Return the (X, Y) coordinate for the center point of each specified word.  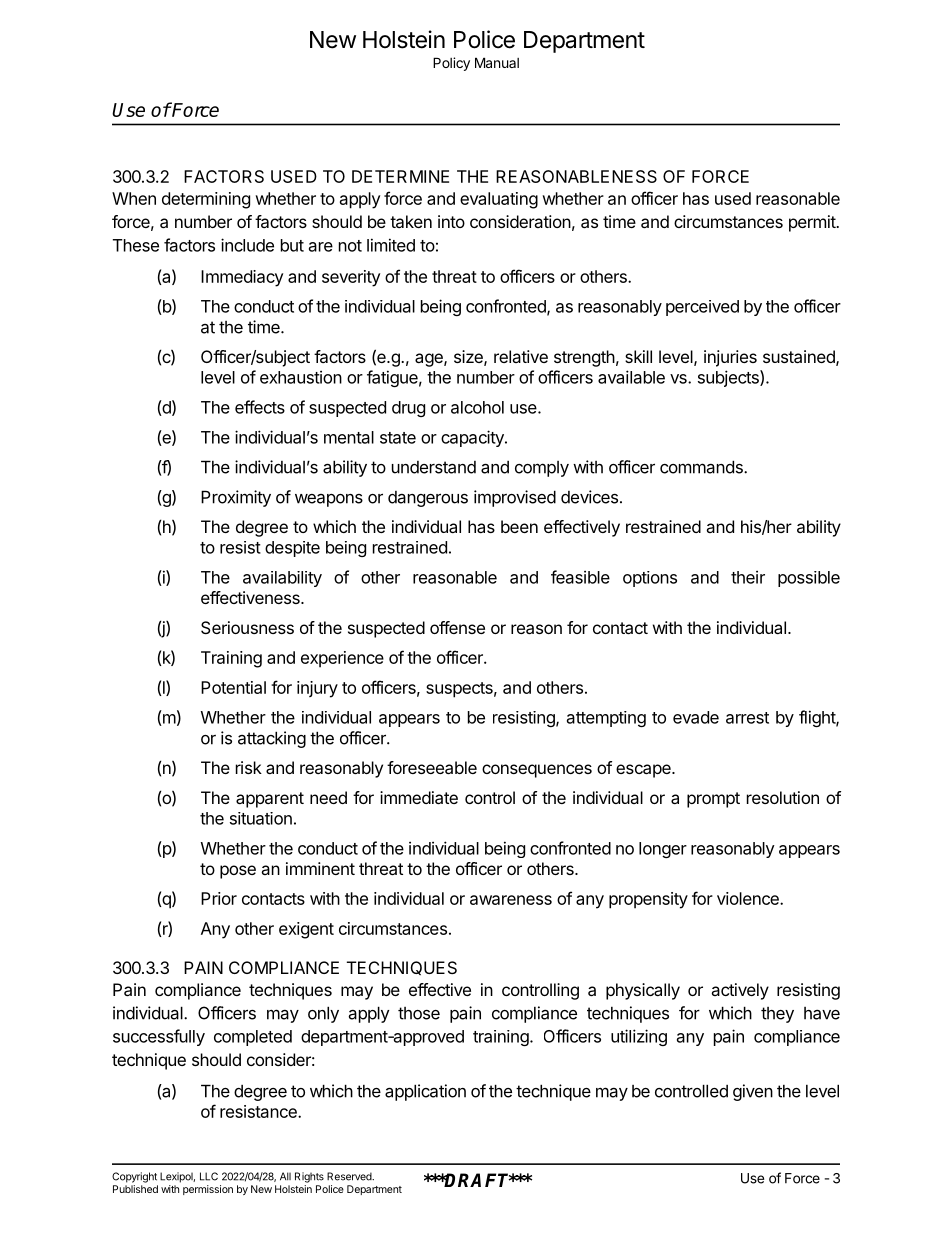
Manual (497, 62)
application (425, 1092)
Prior (219, 898)
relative (521, 356)
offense (457, 627)
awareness (511, 900)
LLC (209, 1176)
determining (206, 200)
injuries (730, 358)
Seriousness (247, 627)
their (748, 577)
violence (749, 898)
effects (260, 407)
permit (813, 223)
